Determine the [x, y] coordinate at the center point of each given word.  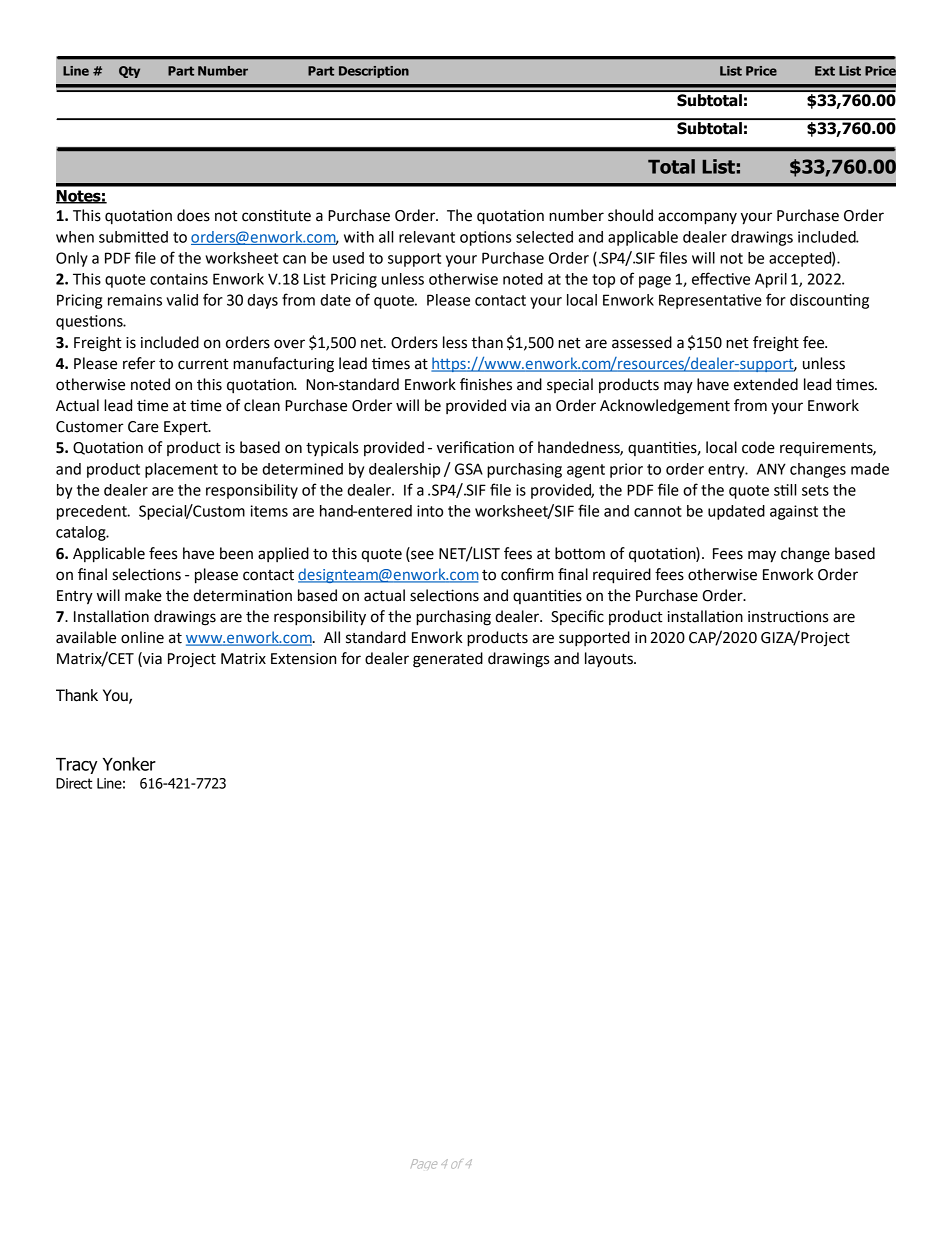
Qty [129, 72]
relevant [427, 237]
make [143, 595]
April [771, 280]
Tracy [77, 766]
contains [179, 279]
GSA [469, 469]
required [622, 576]
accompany [697, 218]
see [422, 555]
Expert [187, 428]
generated [448, 660]
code [758, 447]
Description [374, 72]
